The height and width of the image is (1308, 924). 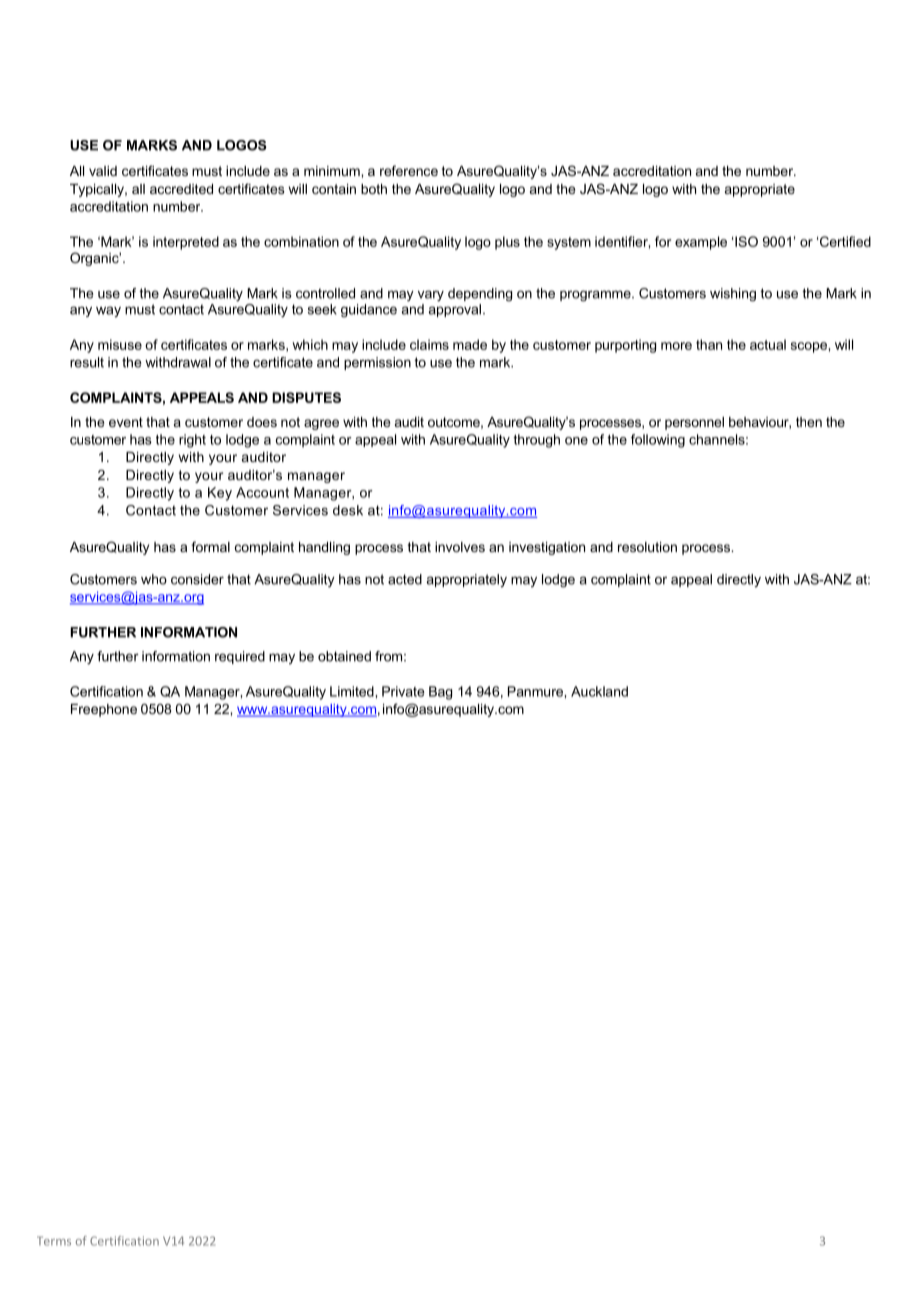 What do you see at coordinates (240, 657) in the image?
I see `required` at bounding box center [240, 657].
